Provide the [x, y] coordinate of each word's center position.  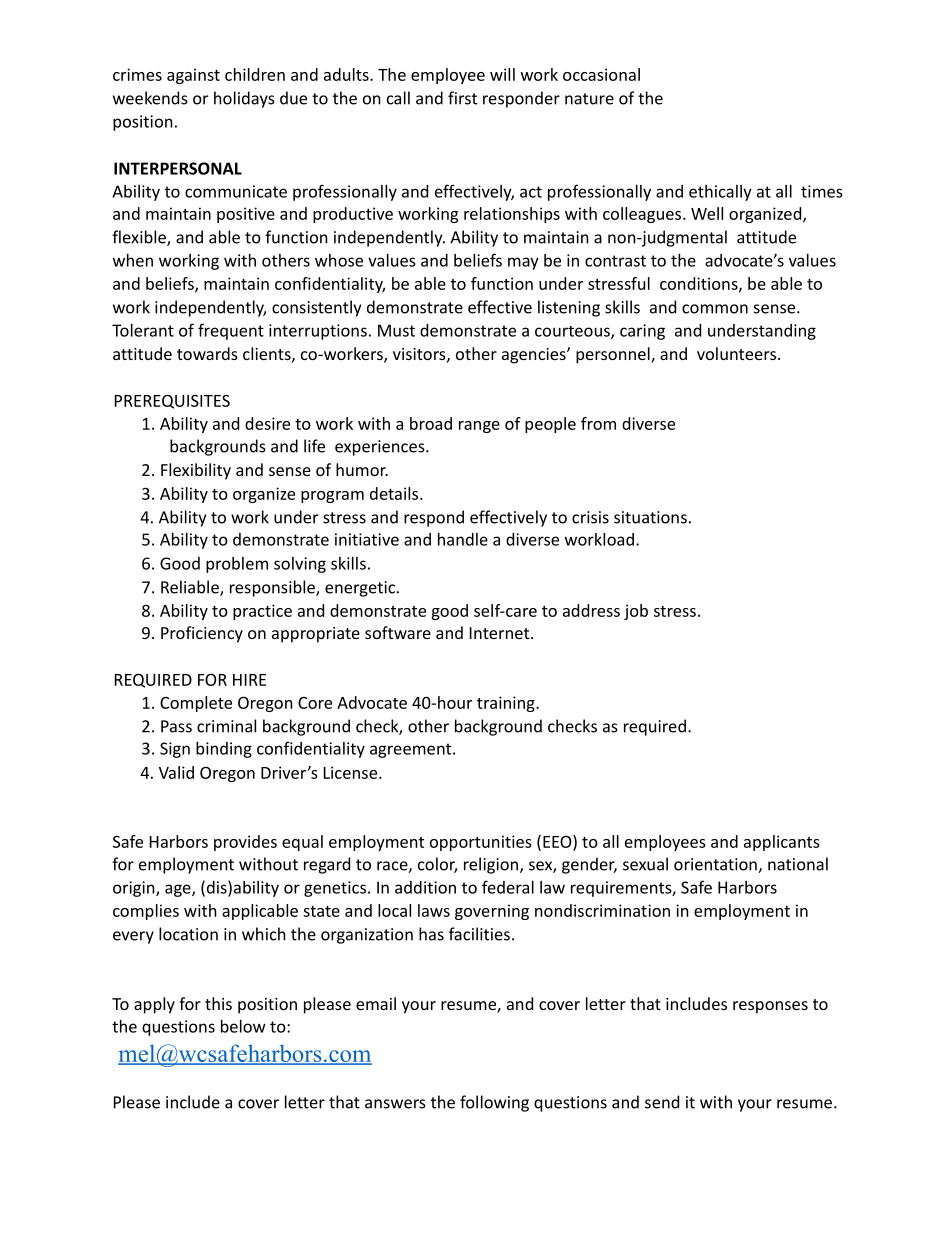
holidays [244, 99]
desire [267, 423]
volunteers [736, 353]
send [662, 1102]
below [243, 1026]
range [479, 427]
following [494, 1103]
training [507, 704]
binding [224, 750]
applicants [782, 843]
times [822, 191]
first [462, 98]
